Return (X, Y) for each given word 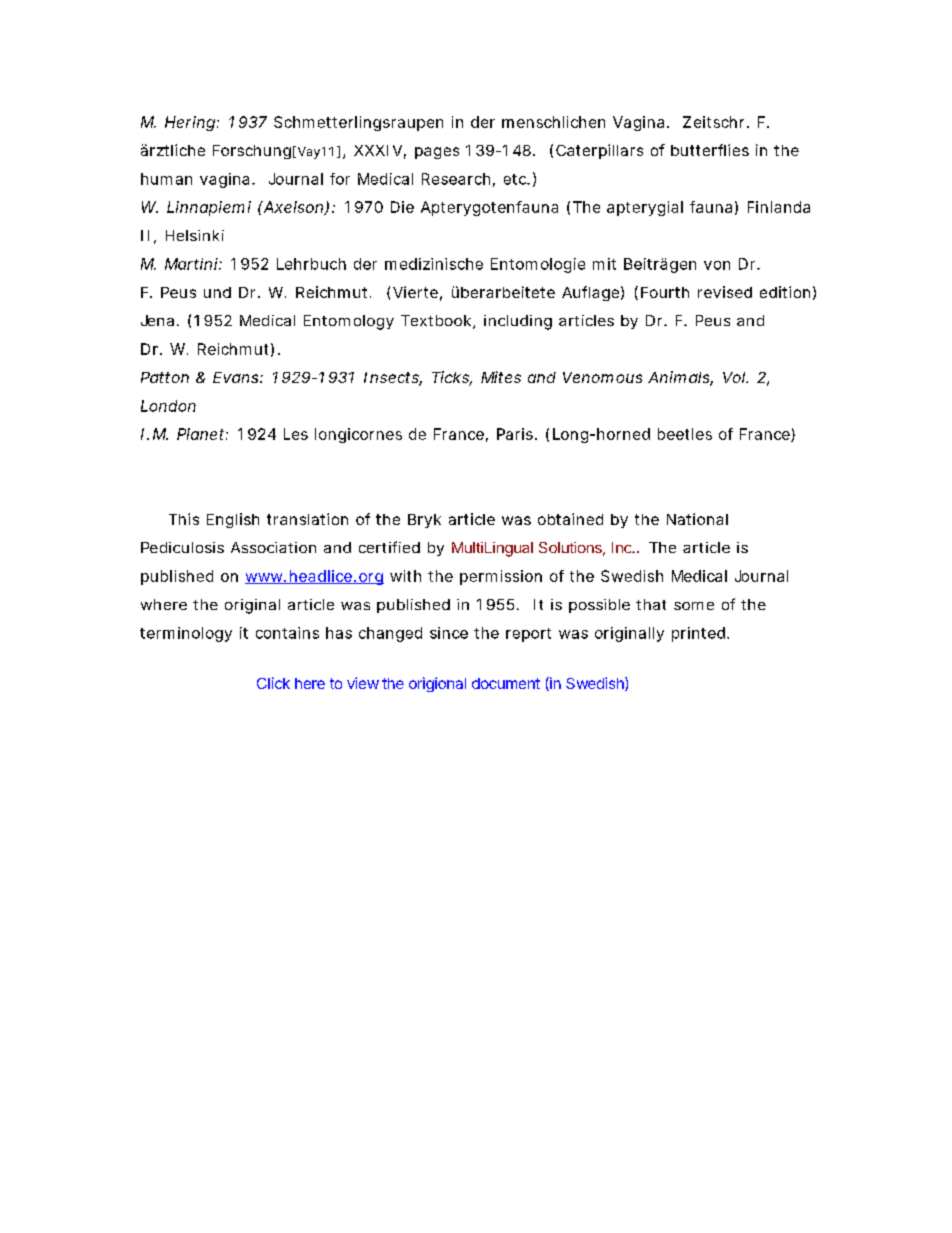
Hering (191, 123)
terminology (186, 634)
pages (437, 153)
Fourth (665, 292)
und (217, 292)
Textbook (437, 322)
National (697, 519)
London (168, 406)
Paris (516, 434)
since (449, 633)
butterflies (710, 150)
